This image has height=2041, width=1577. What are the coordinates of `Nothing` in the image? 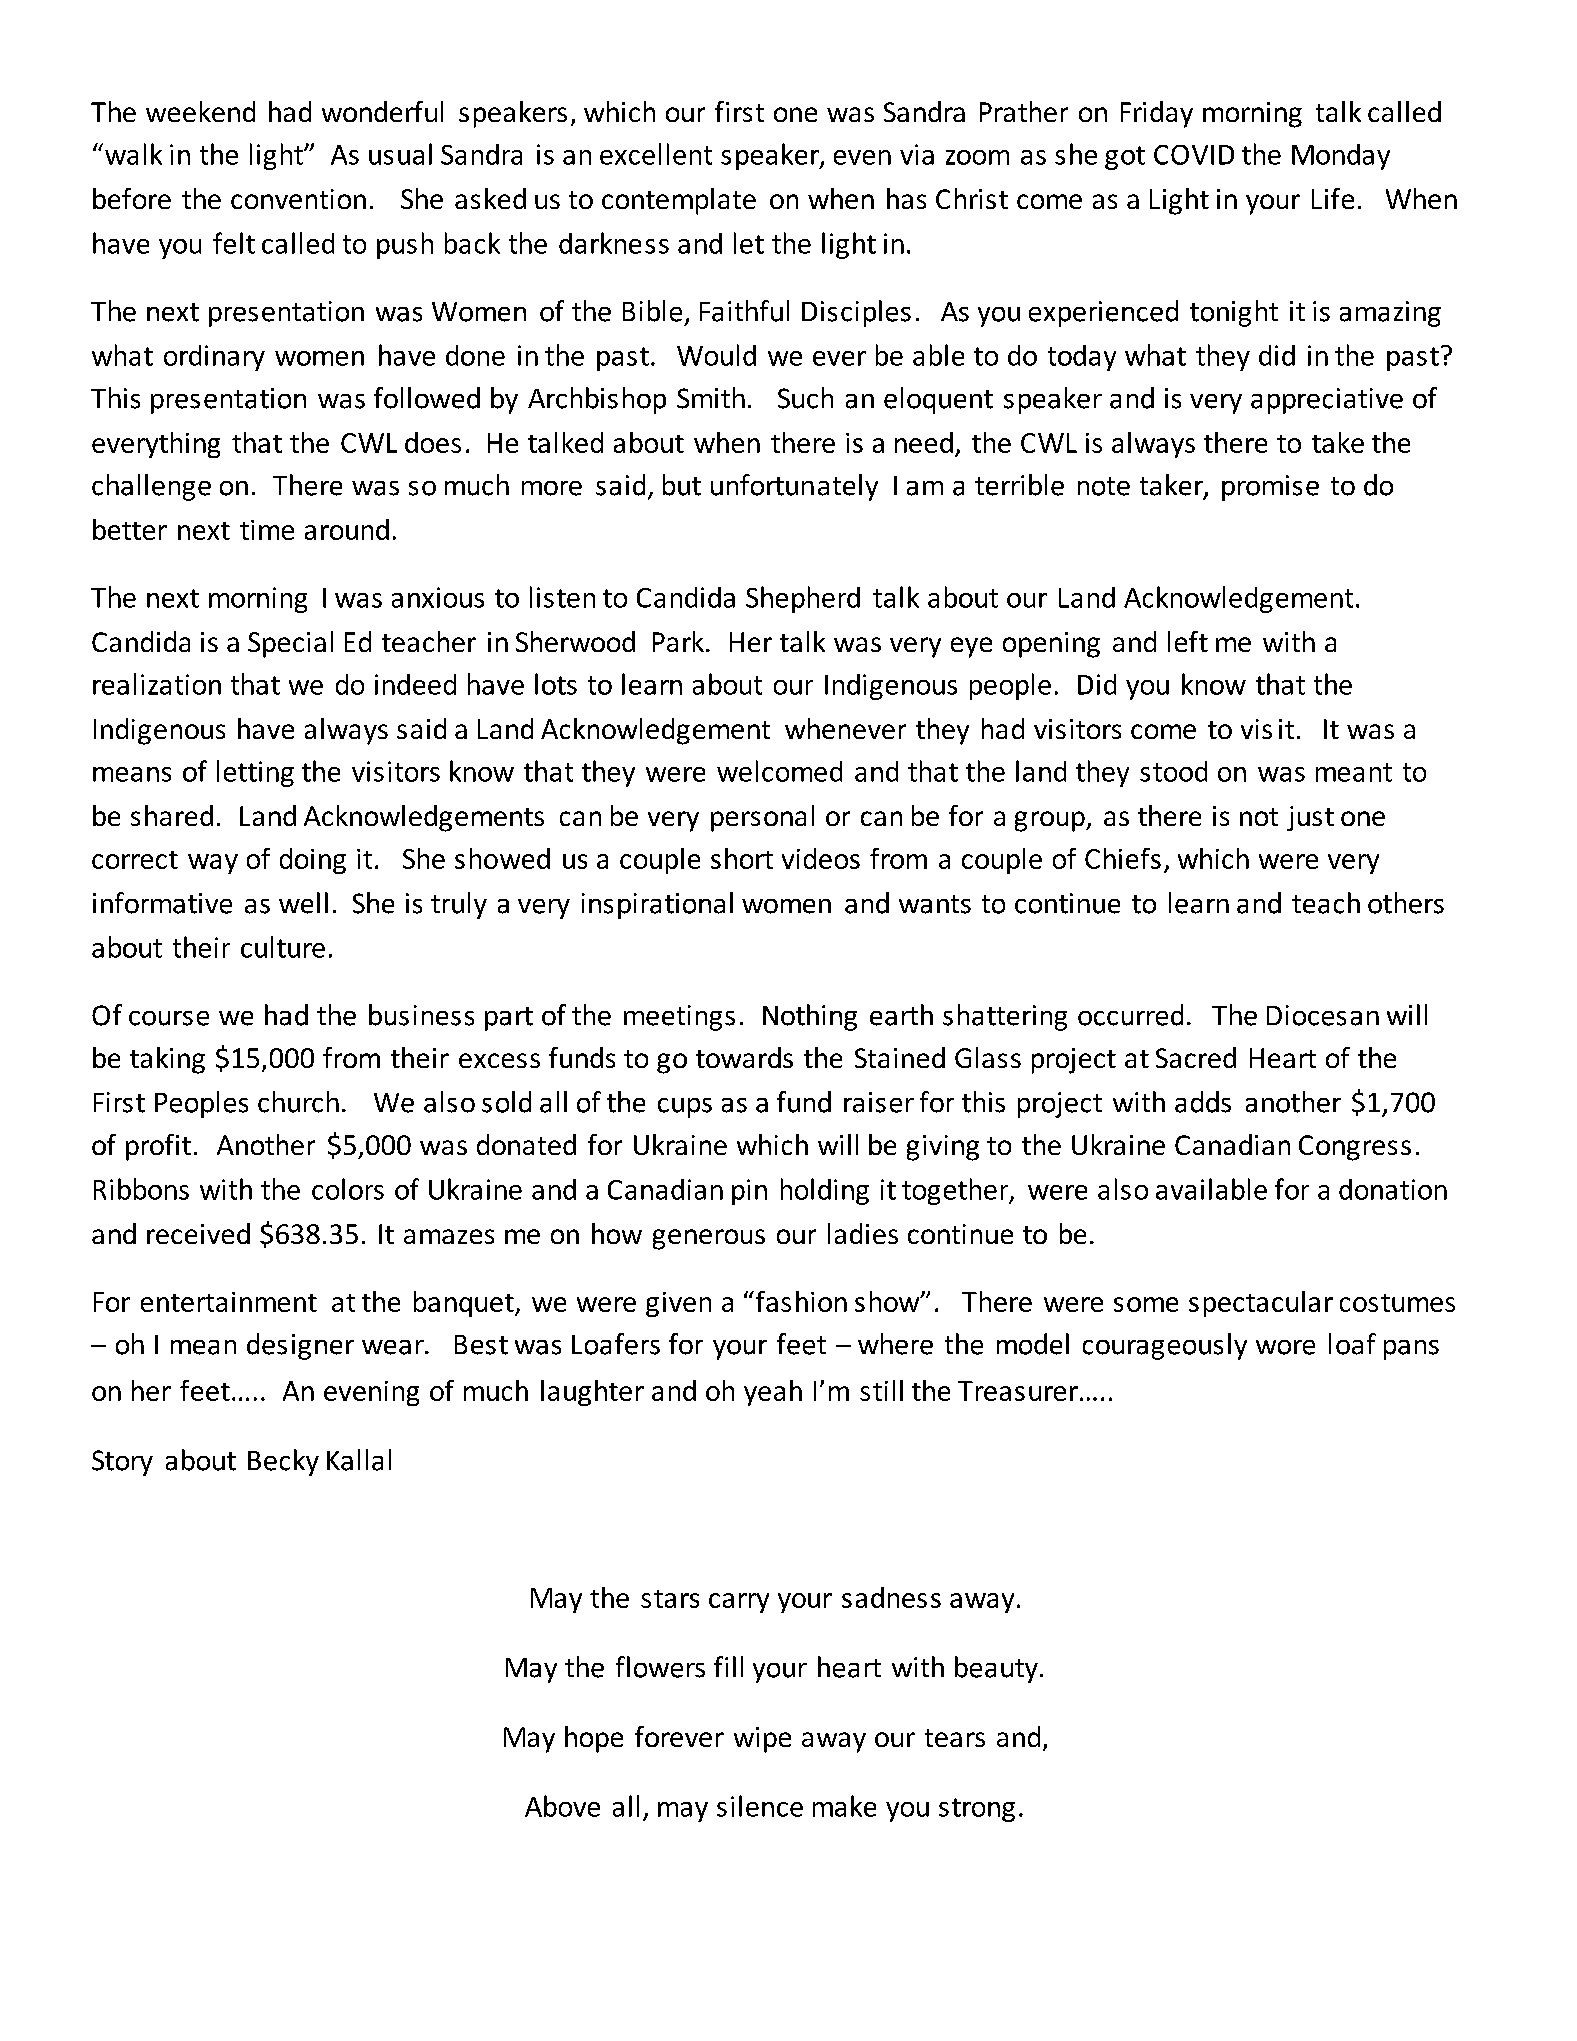 It's located at (810, 1017).
